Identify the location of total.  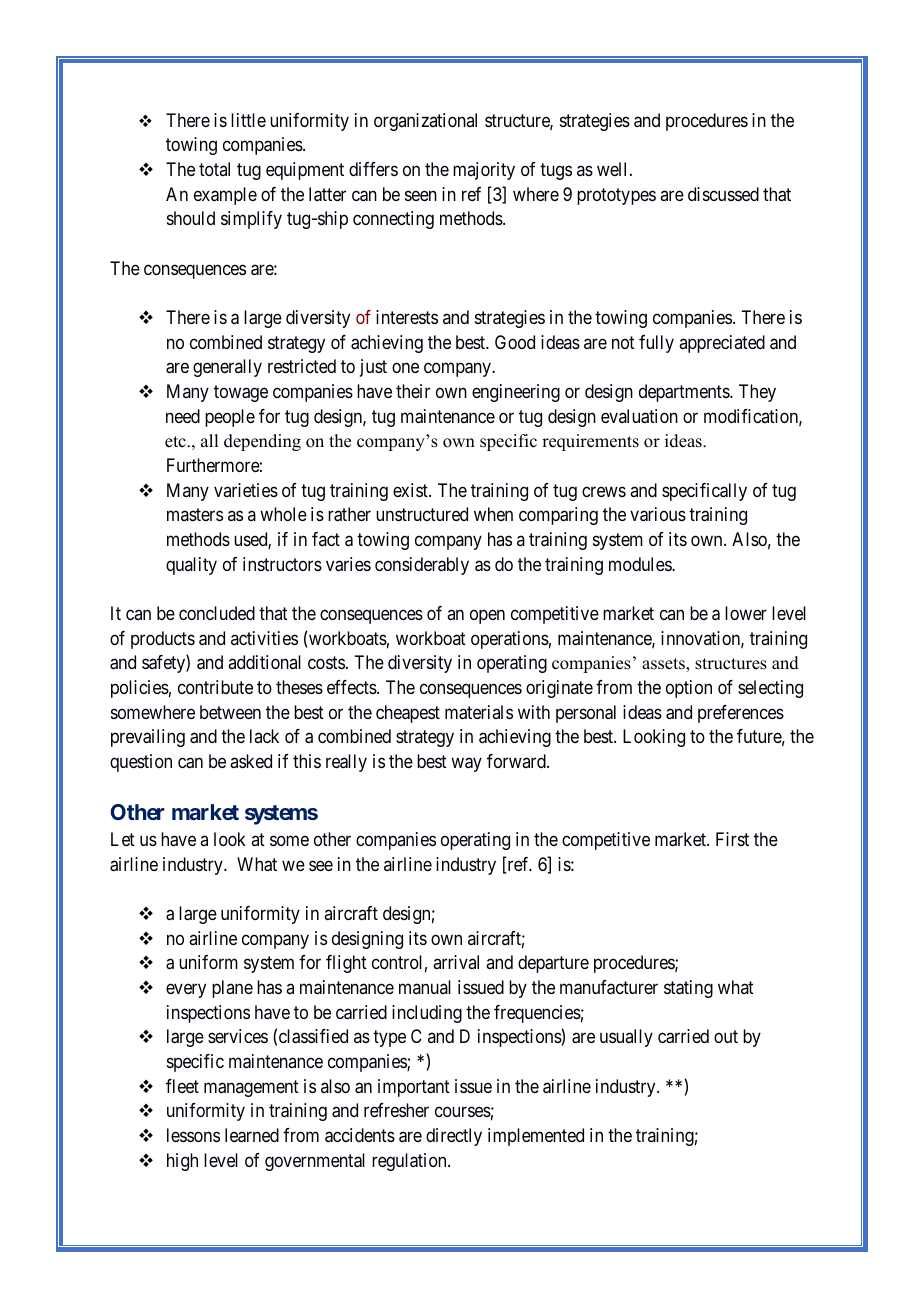
(214, 169).
